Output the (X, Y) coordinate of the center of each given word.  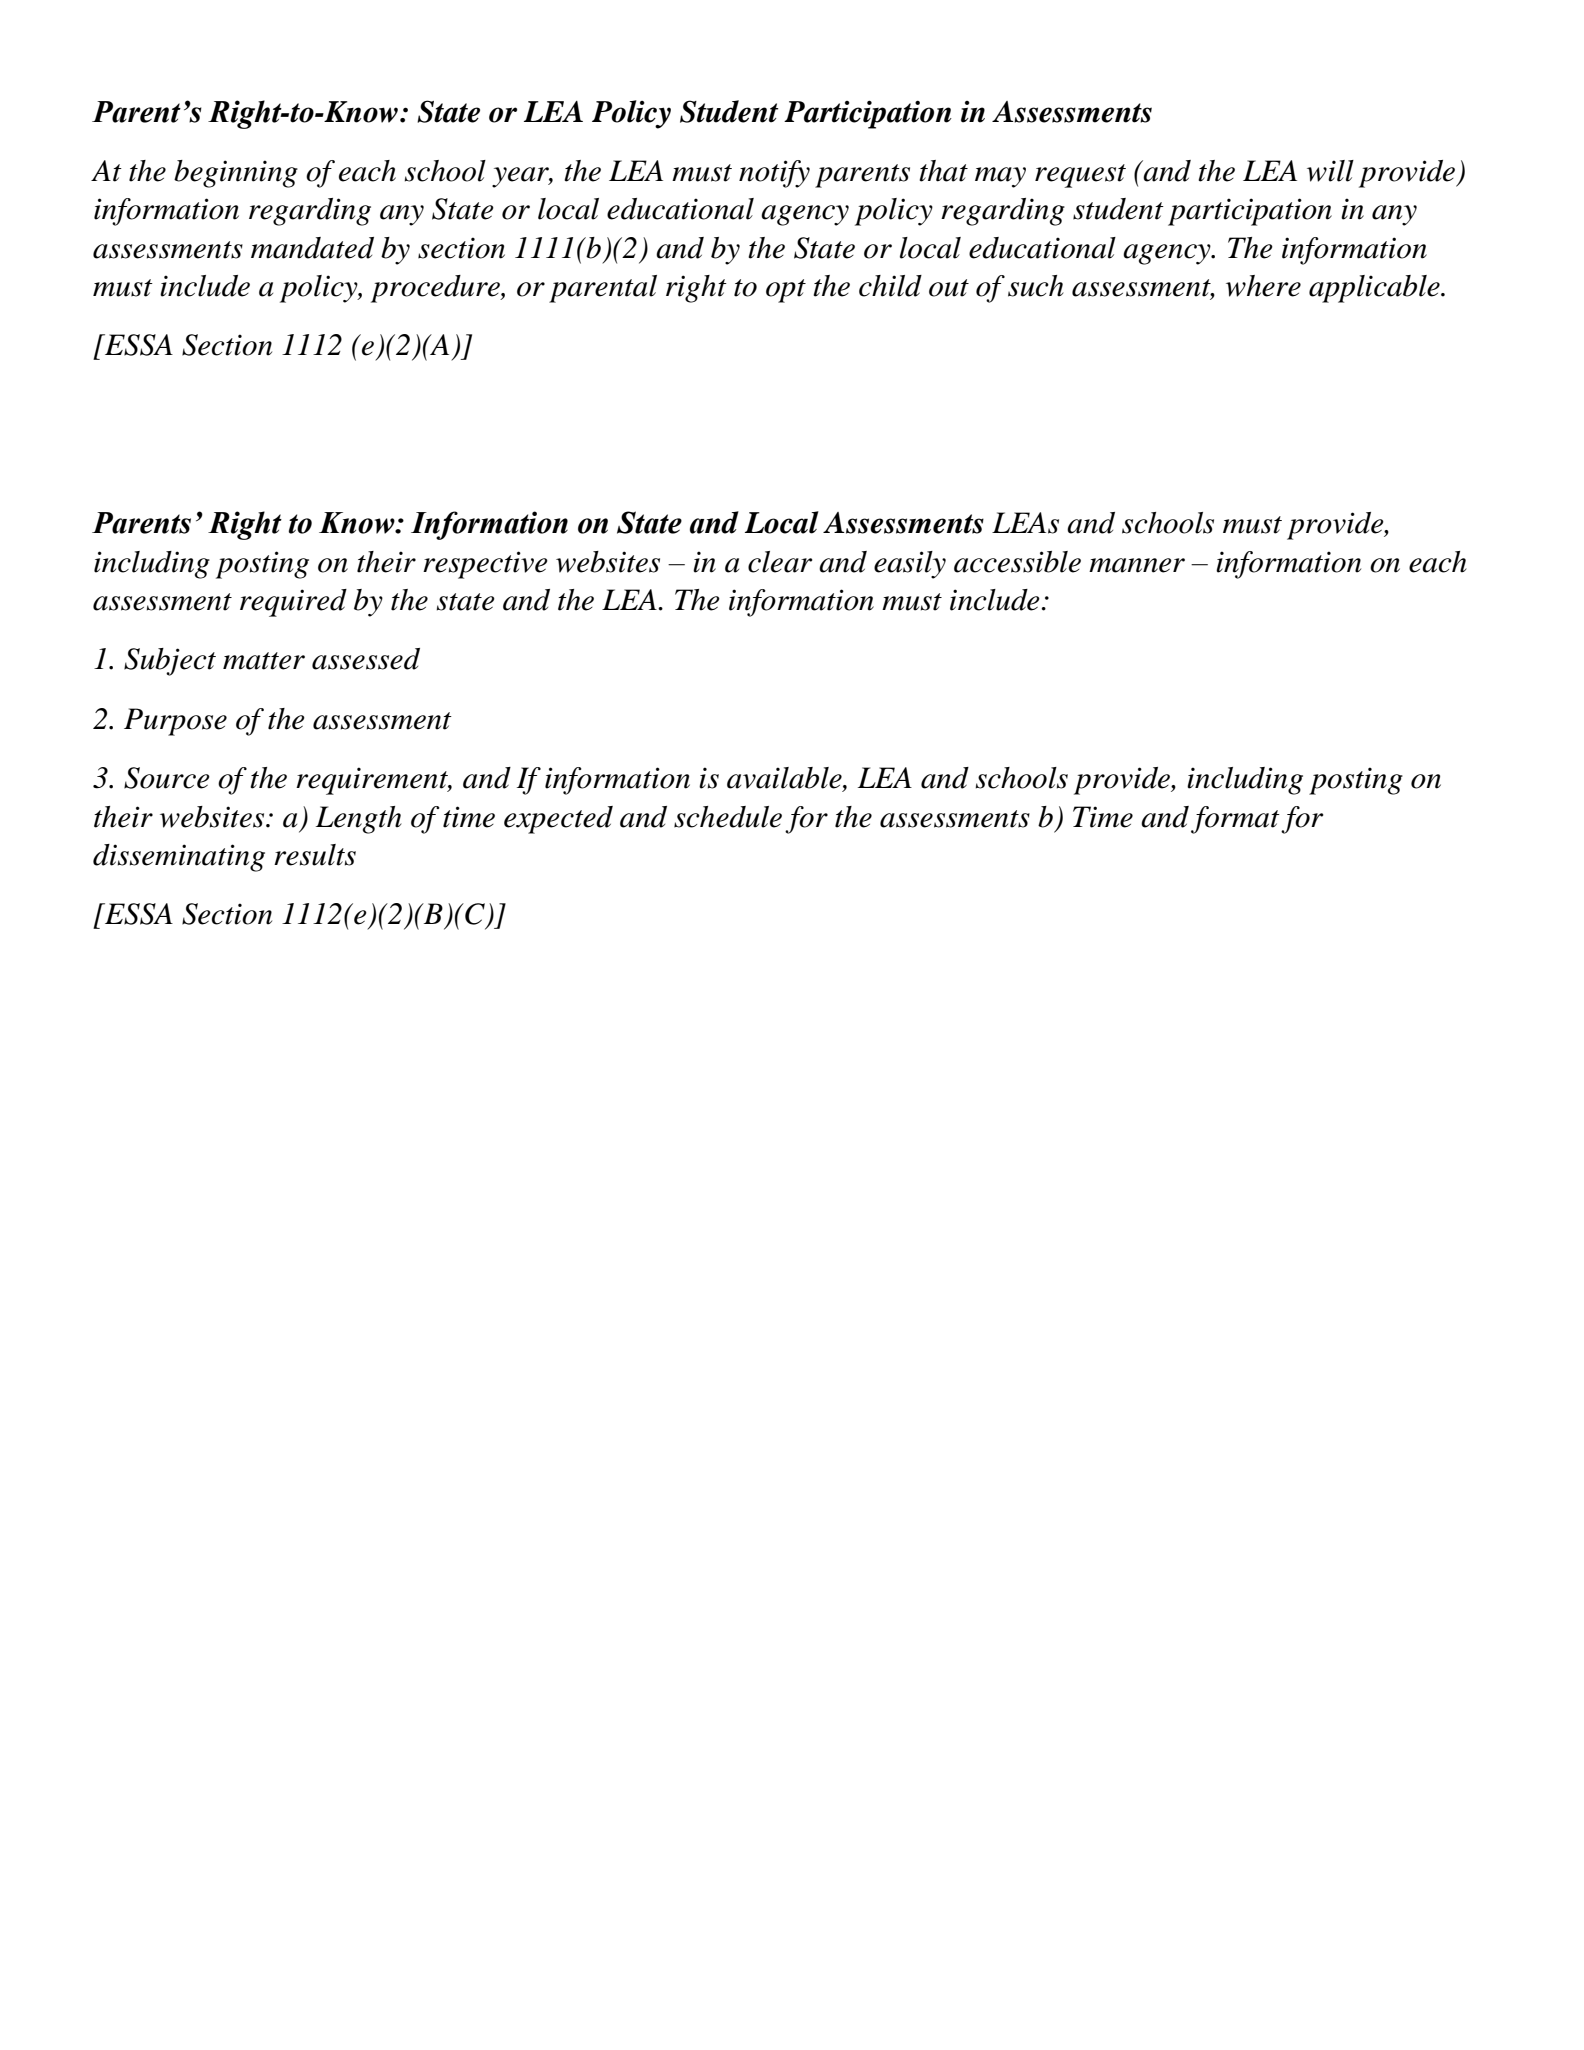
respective (485, 565)
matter (264, 661)
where (1263, 286)
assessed (366, 659)
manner (1137, 565)
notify (774, 174)
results (315, 855)
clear (780, 562)
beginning (236, 174)
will (1330, 171)
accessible (1017, 562)
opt (786, 291)
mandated (312, 248)
